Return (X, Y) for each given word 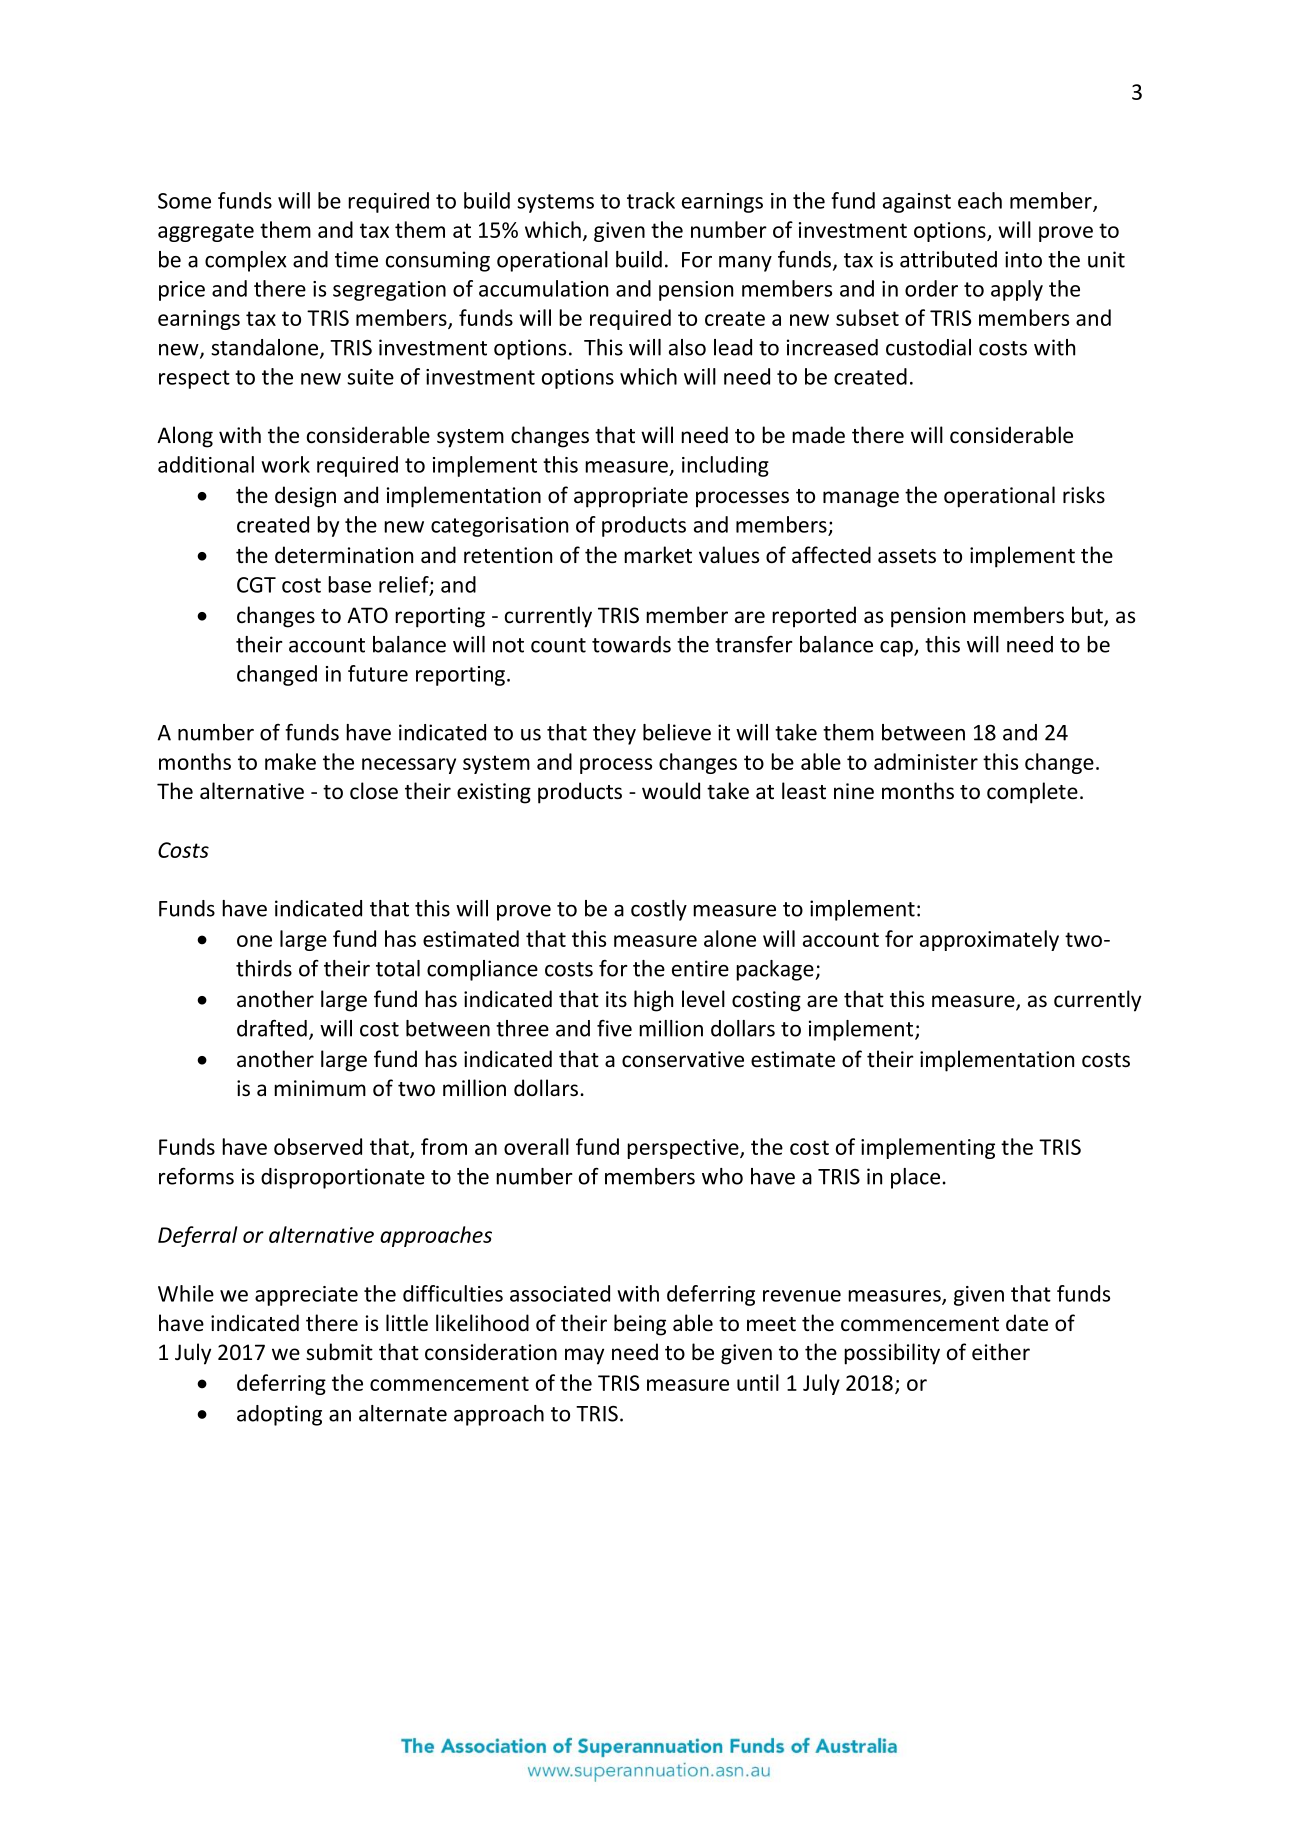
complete (1032, 793)
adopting (279, 1415)
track (651, 200)
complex (245, 261)
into (1023, 259)
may (584, 1356)
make (290, 761)
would (671, 790)
